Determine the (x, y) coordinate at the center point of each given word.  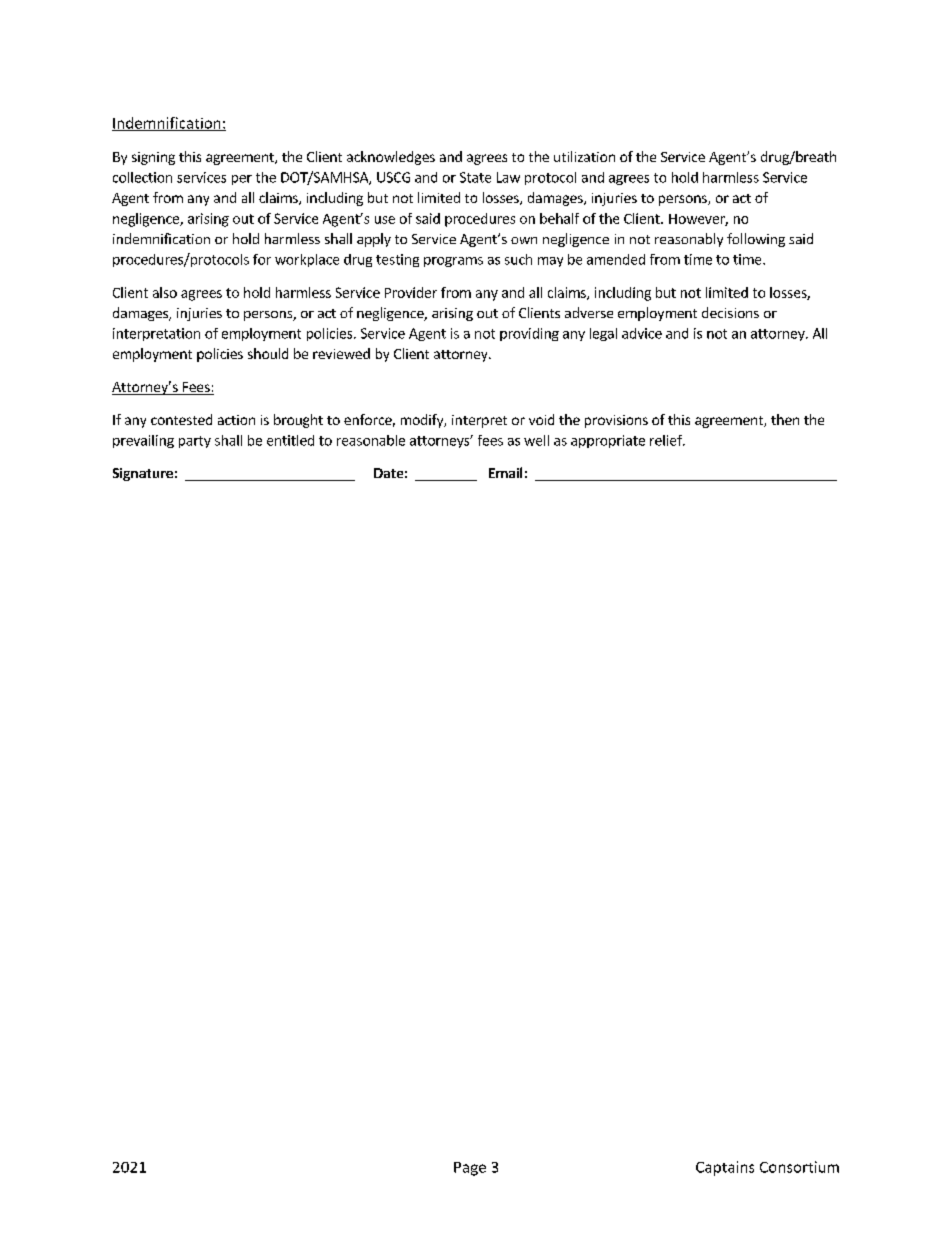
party (195, 442)
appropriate (608, 441)
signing (153, 158)
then (785, 419)
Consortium (799, 1167)
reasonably (689, 240)
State (475, 177)
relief (667, 440)
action (236, 420)
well (536, 440)
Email (505, 472)
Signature (143, 474)
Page (470, 1169)
